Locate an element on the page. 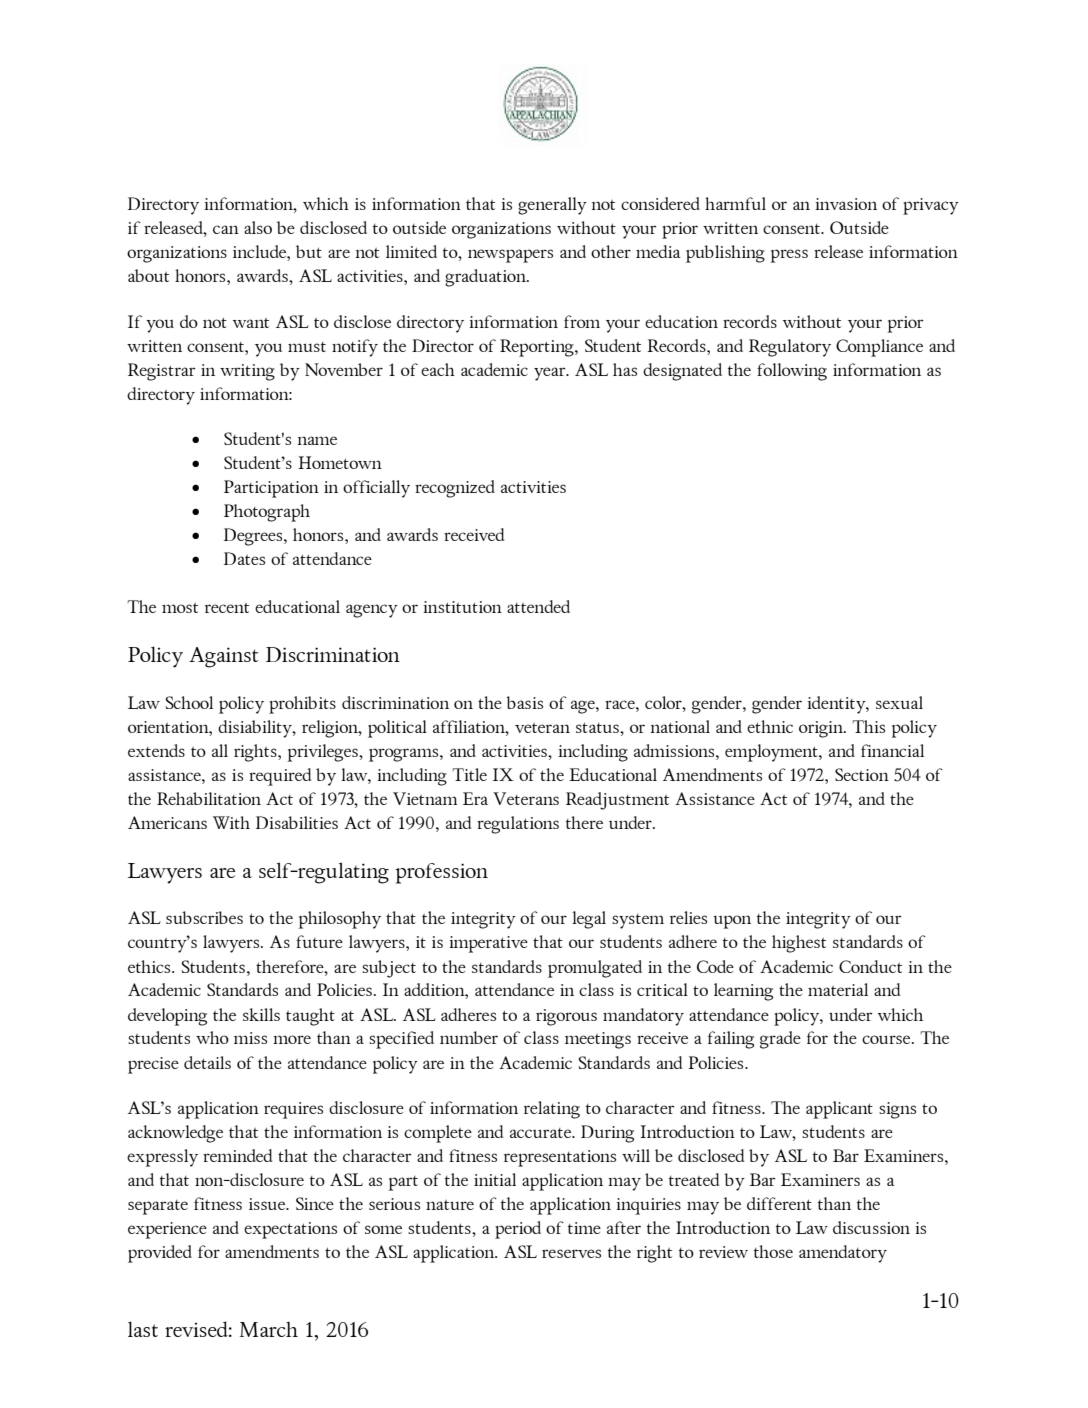 This image has height=1408, width=1088. newspapers is located at coordinates (510, 256).
